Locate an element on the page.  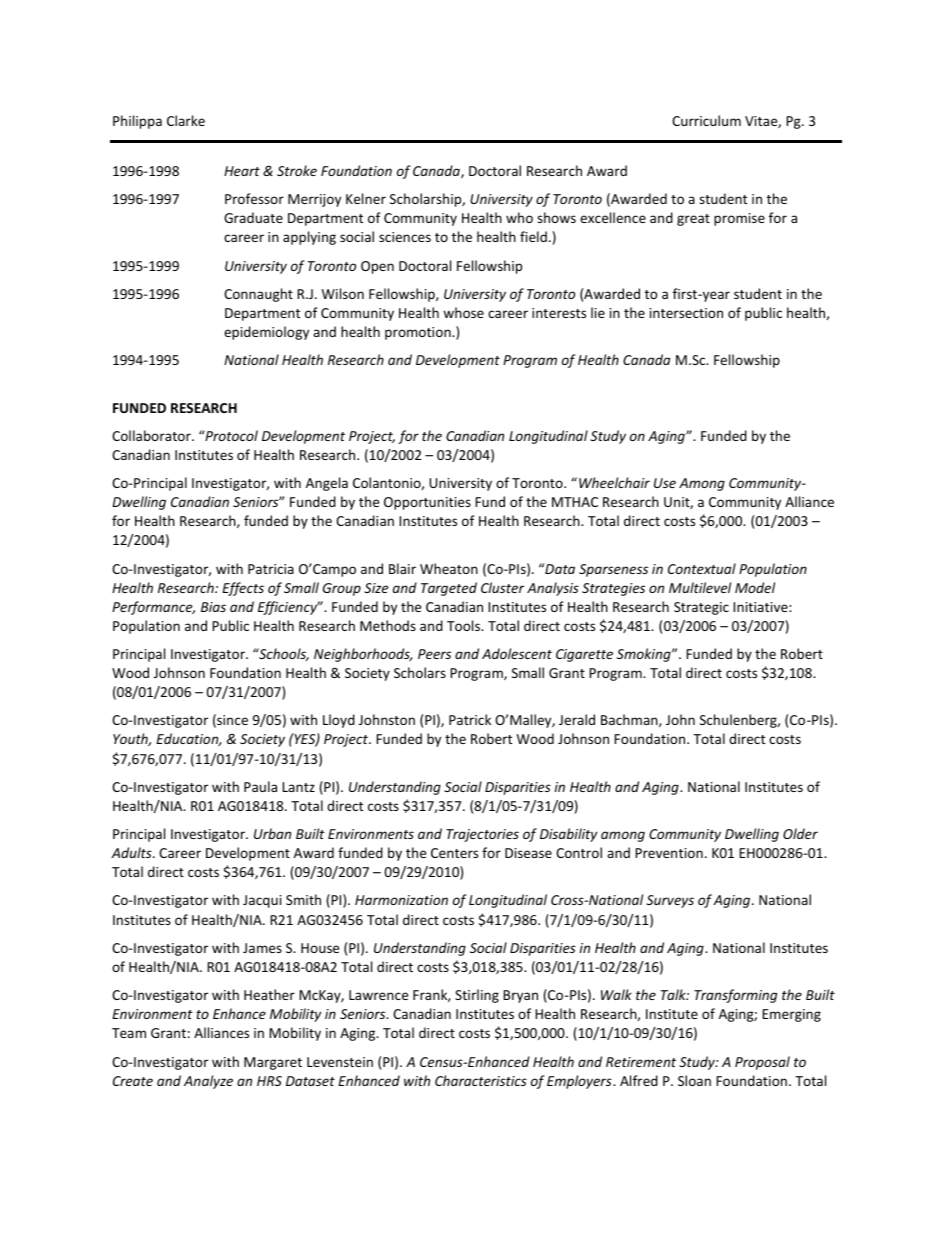
Heart is located at coordinates (242, 171).
